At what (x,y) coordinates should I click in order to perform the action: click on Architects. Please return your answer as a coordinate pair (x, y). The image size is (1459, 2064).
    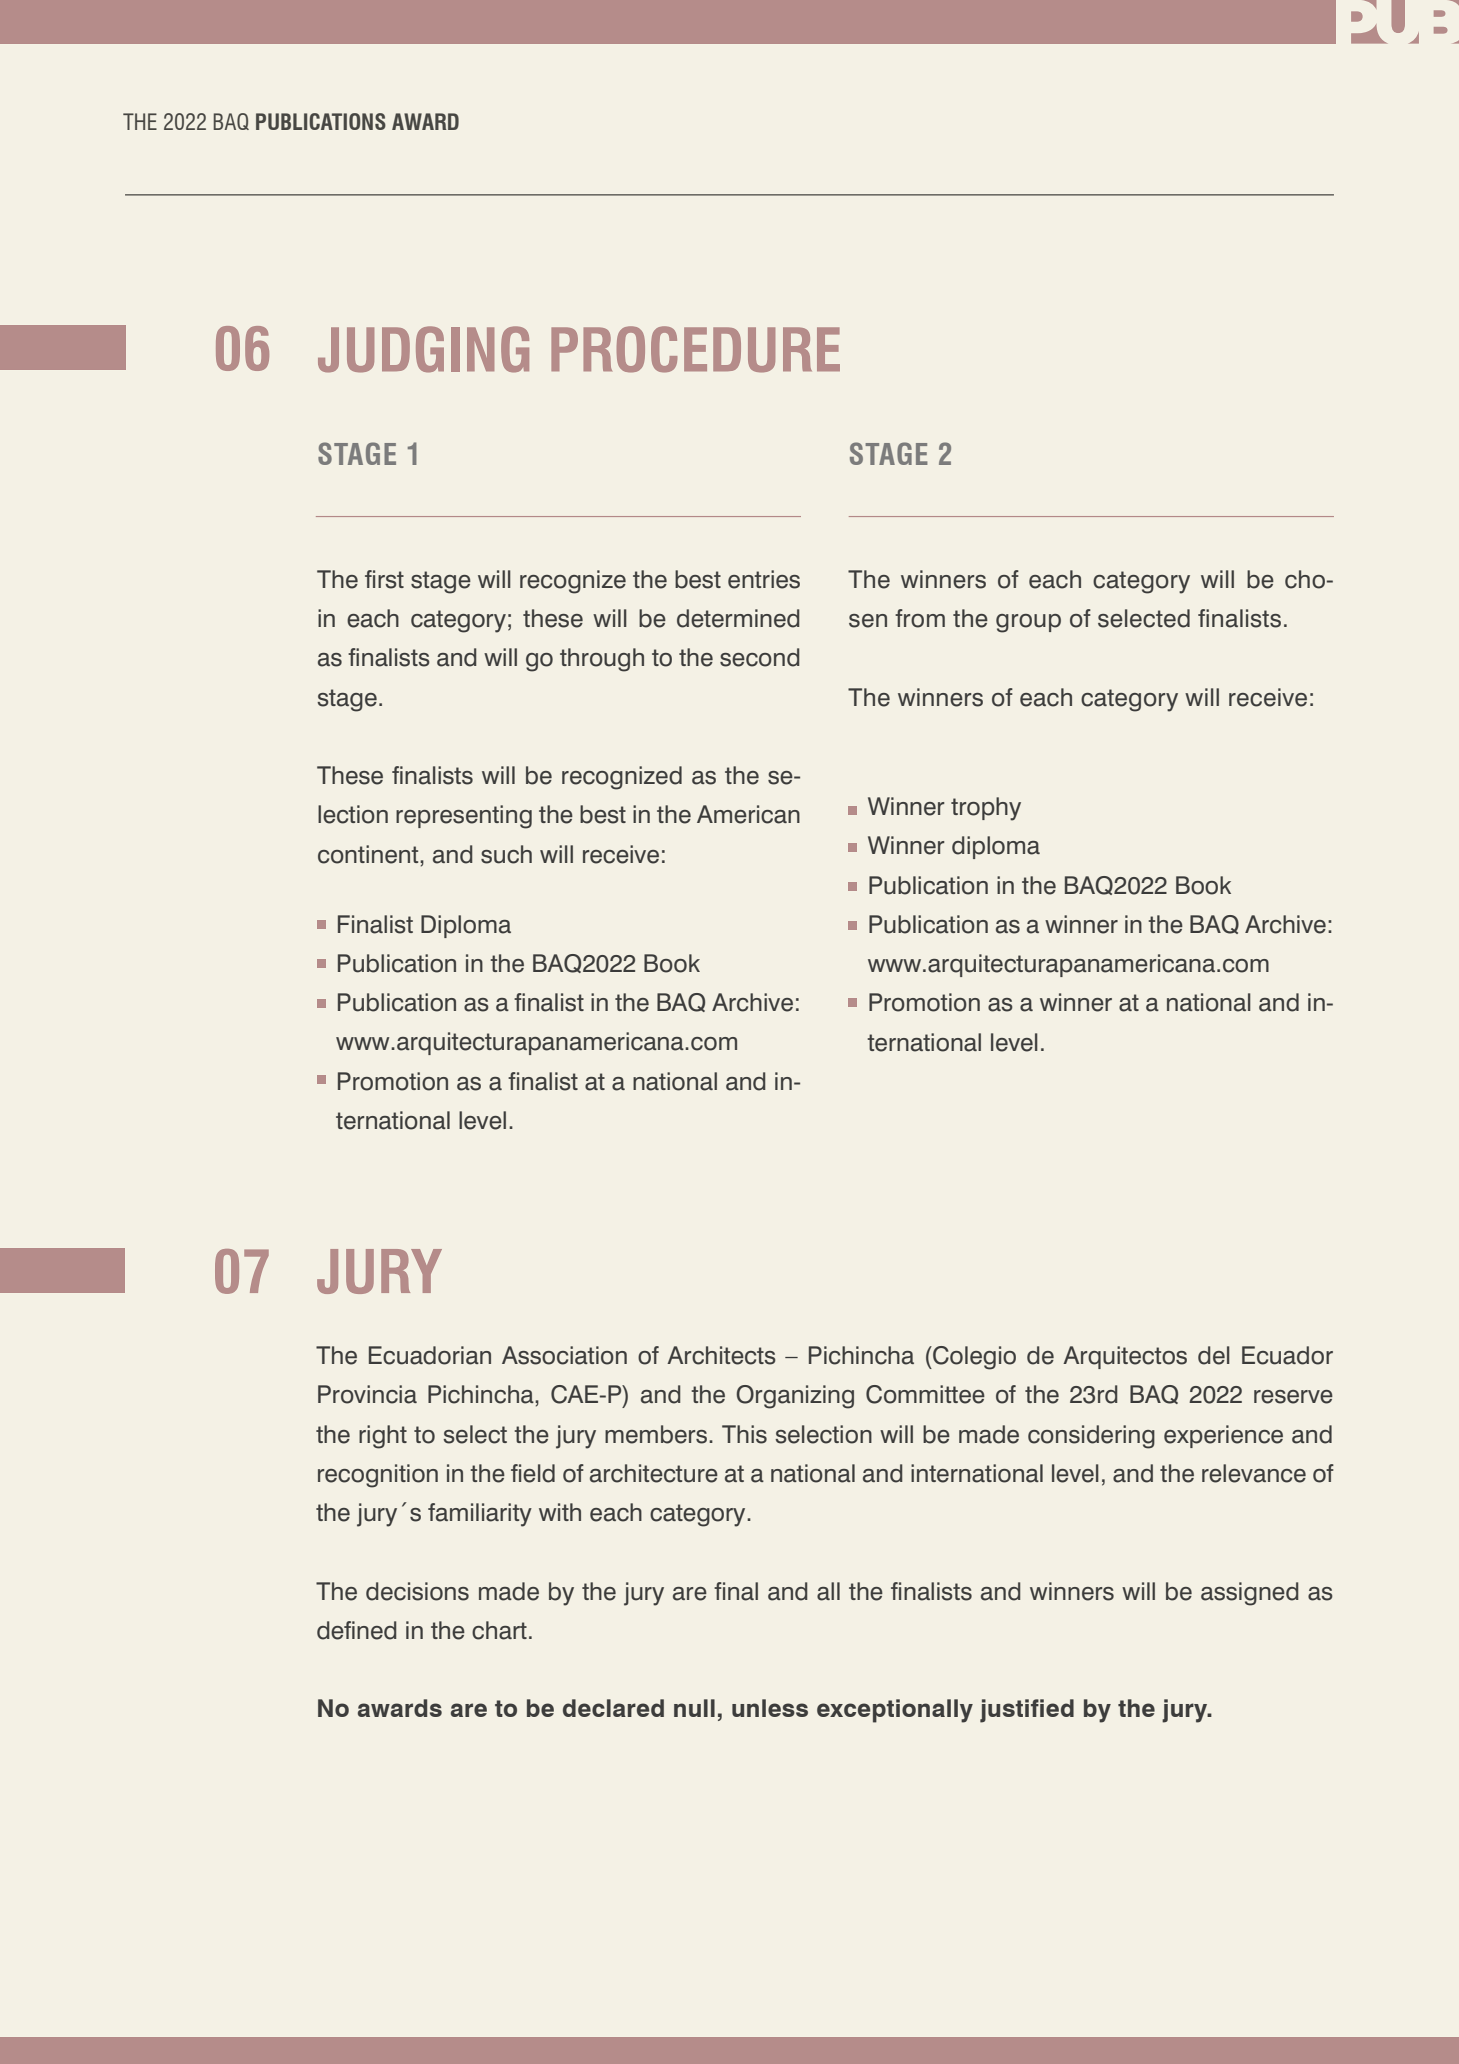
    Looking at the image, I should click on (721, 1355).
